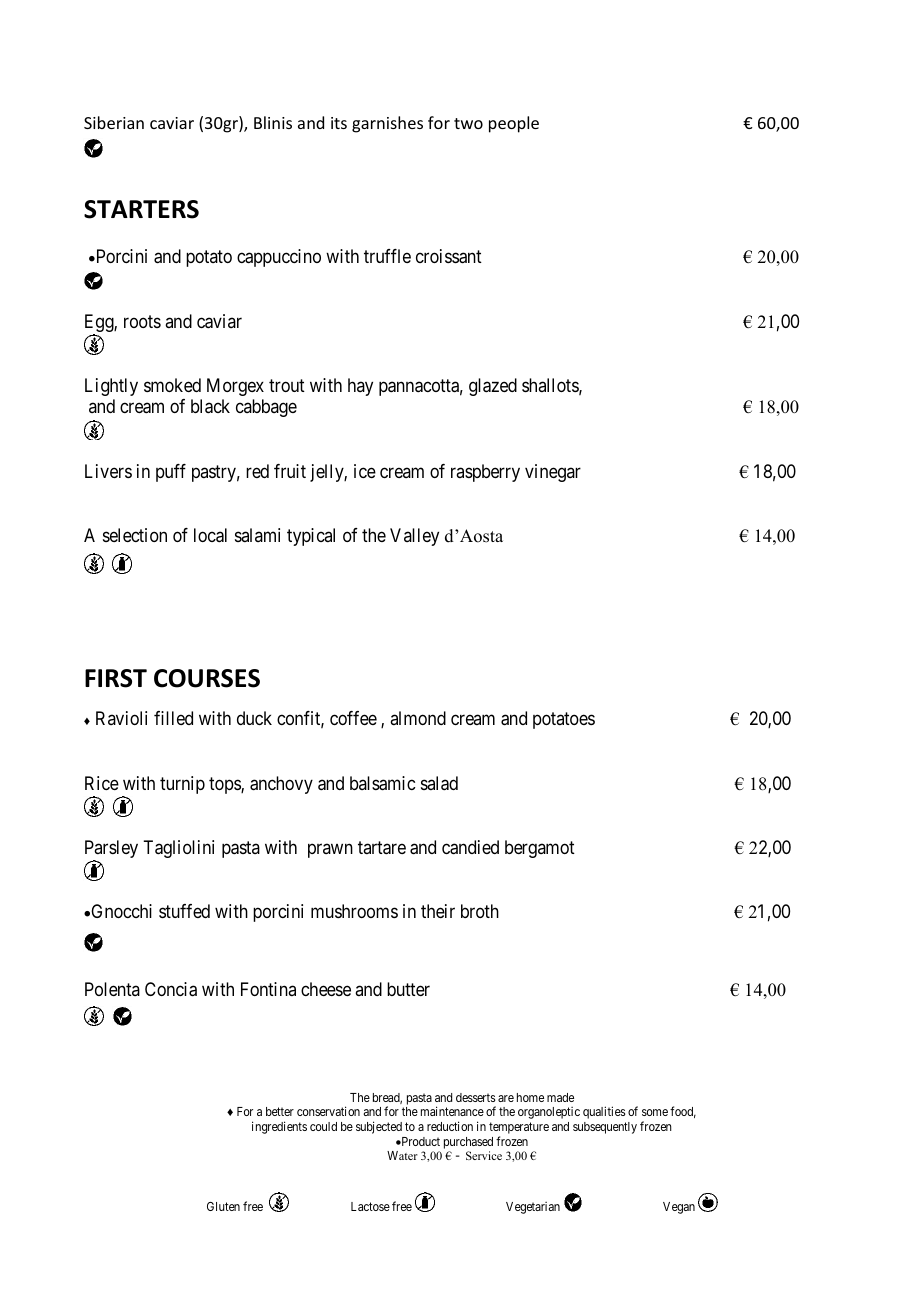 The height and width of the screenshot is (1308, 924). Describe the element at coordinates (514, 124) in the screenshot. I see `people` at that location.
